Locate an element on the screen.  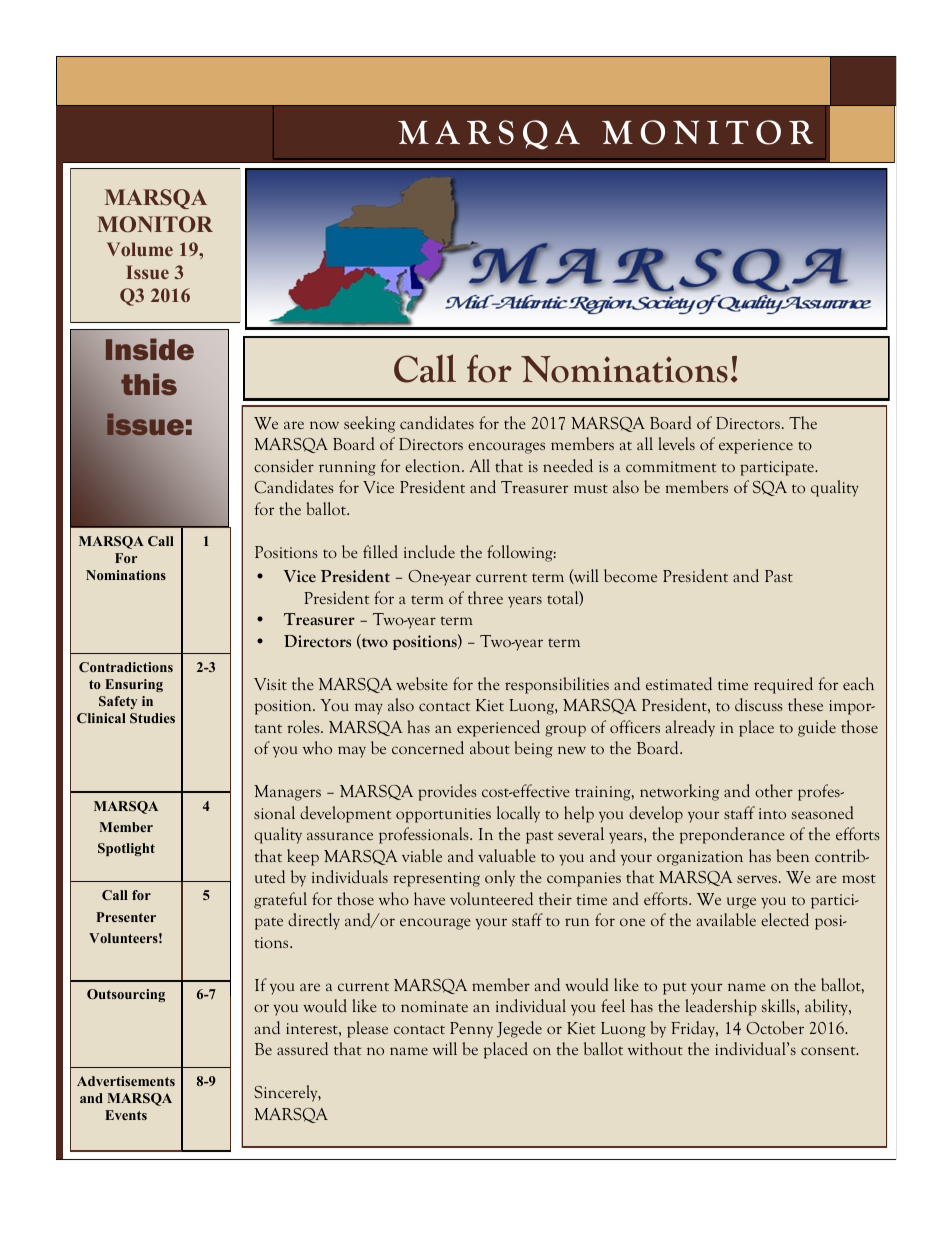
seeking is located at coordinates (369, 424).
